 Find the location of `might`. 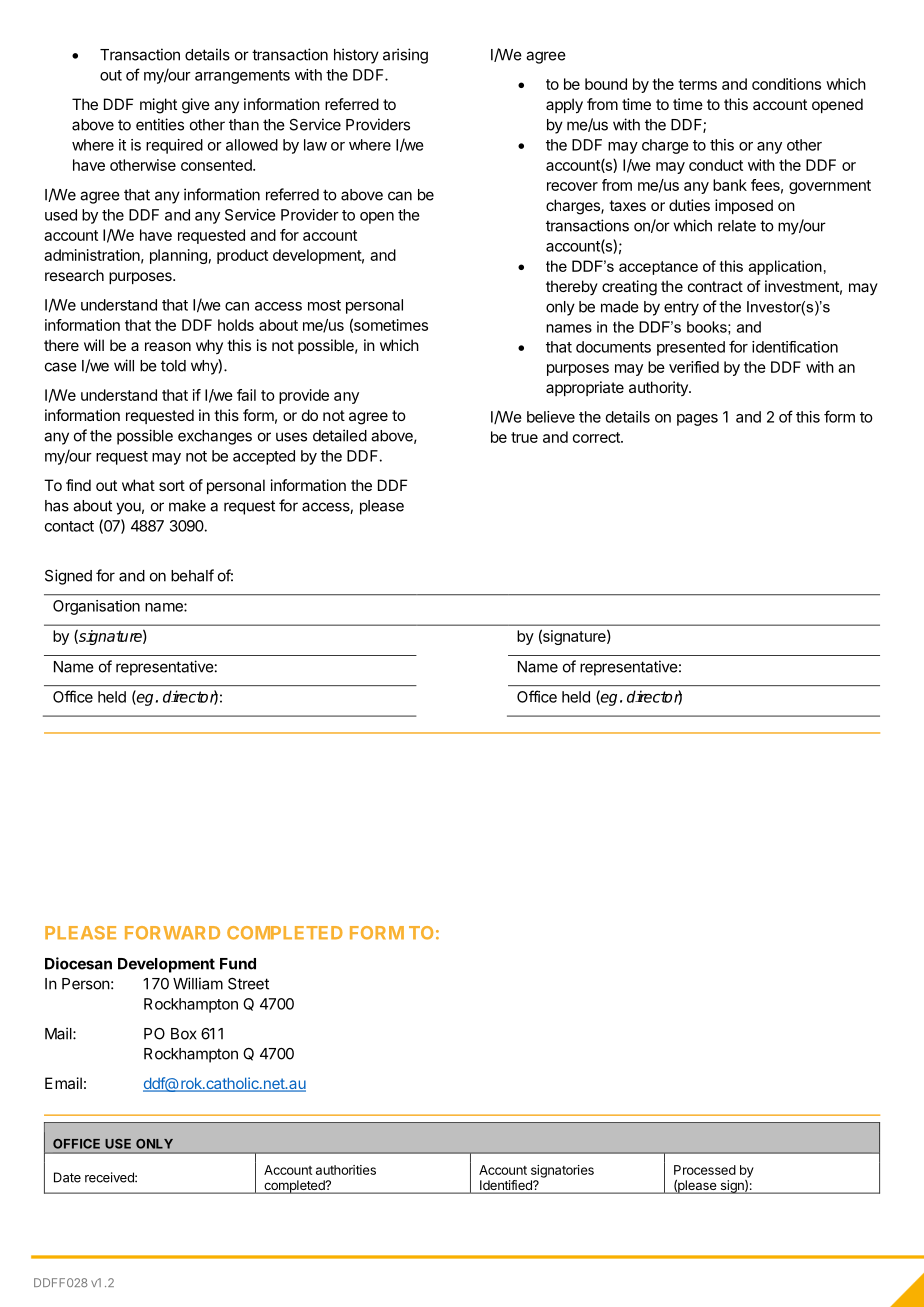

might is located at coordinates (158, 106).
